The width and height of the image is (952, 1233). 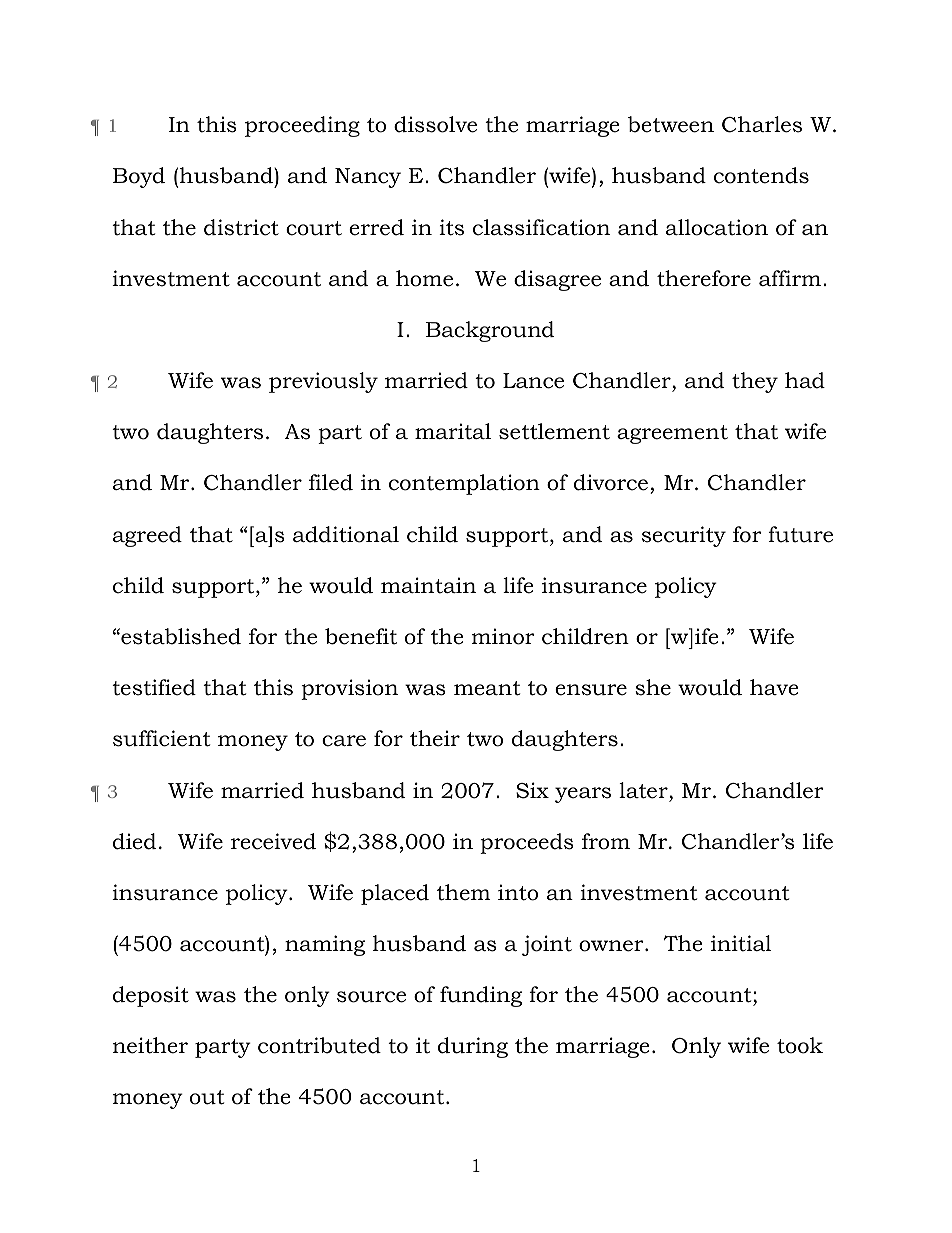 What do you see at coordinates (139, 177) in the image?
I see `Boyd` at bounding box center [139, 177].
